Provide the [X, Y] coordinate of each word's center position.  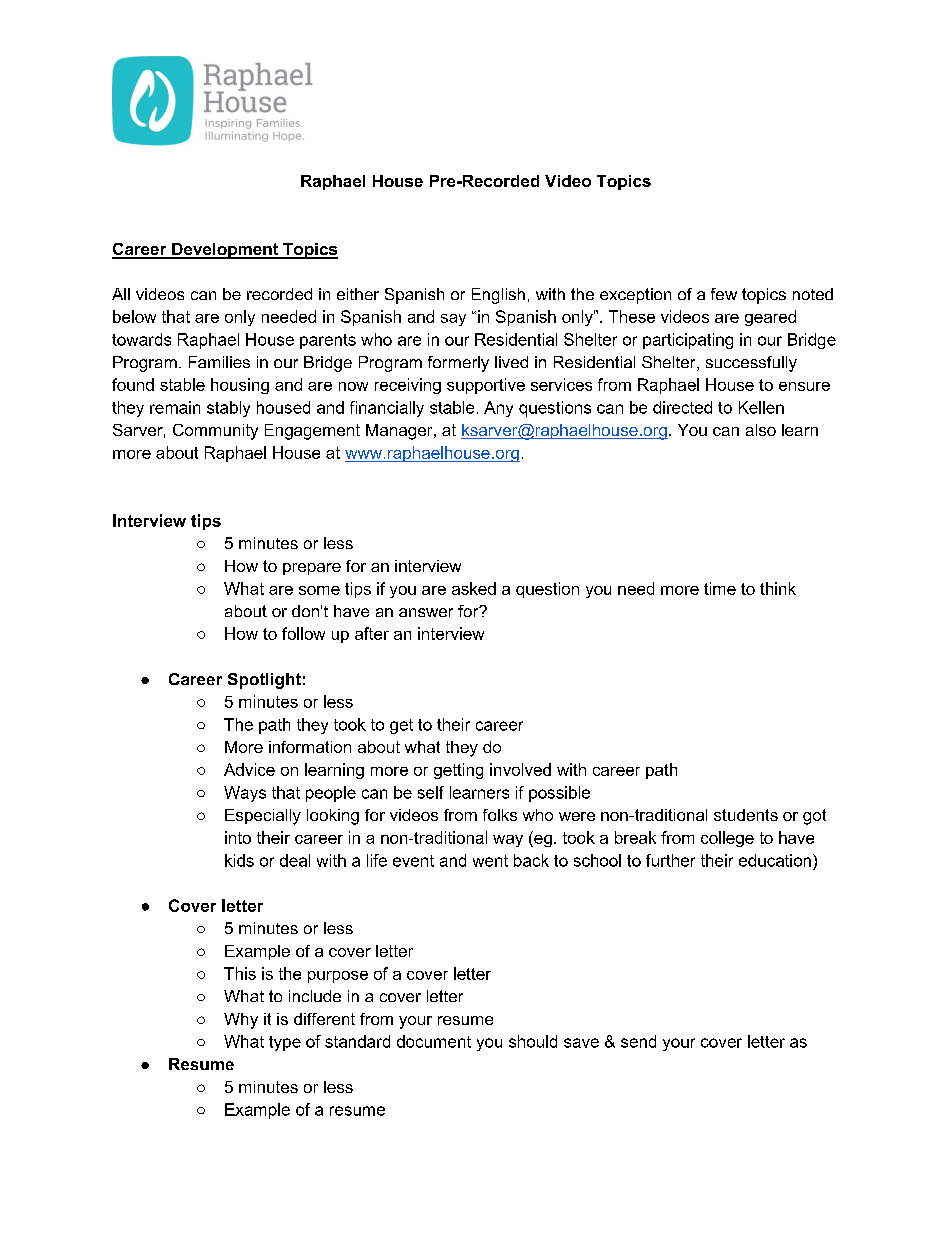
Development [225, 251]
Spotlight [264, 681]
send [638, 1041]
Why [241, 1021]
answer [426, 612]
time [720, 588]
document [434, 1041]
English [498, 296]
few [724, 294]
